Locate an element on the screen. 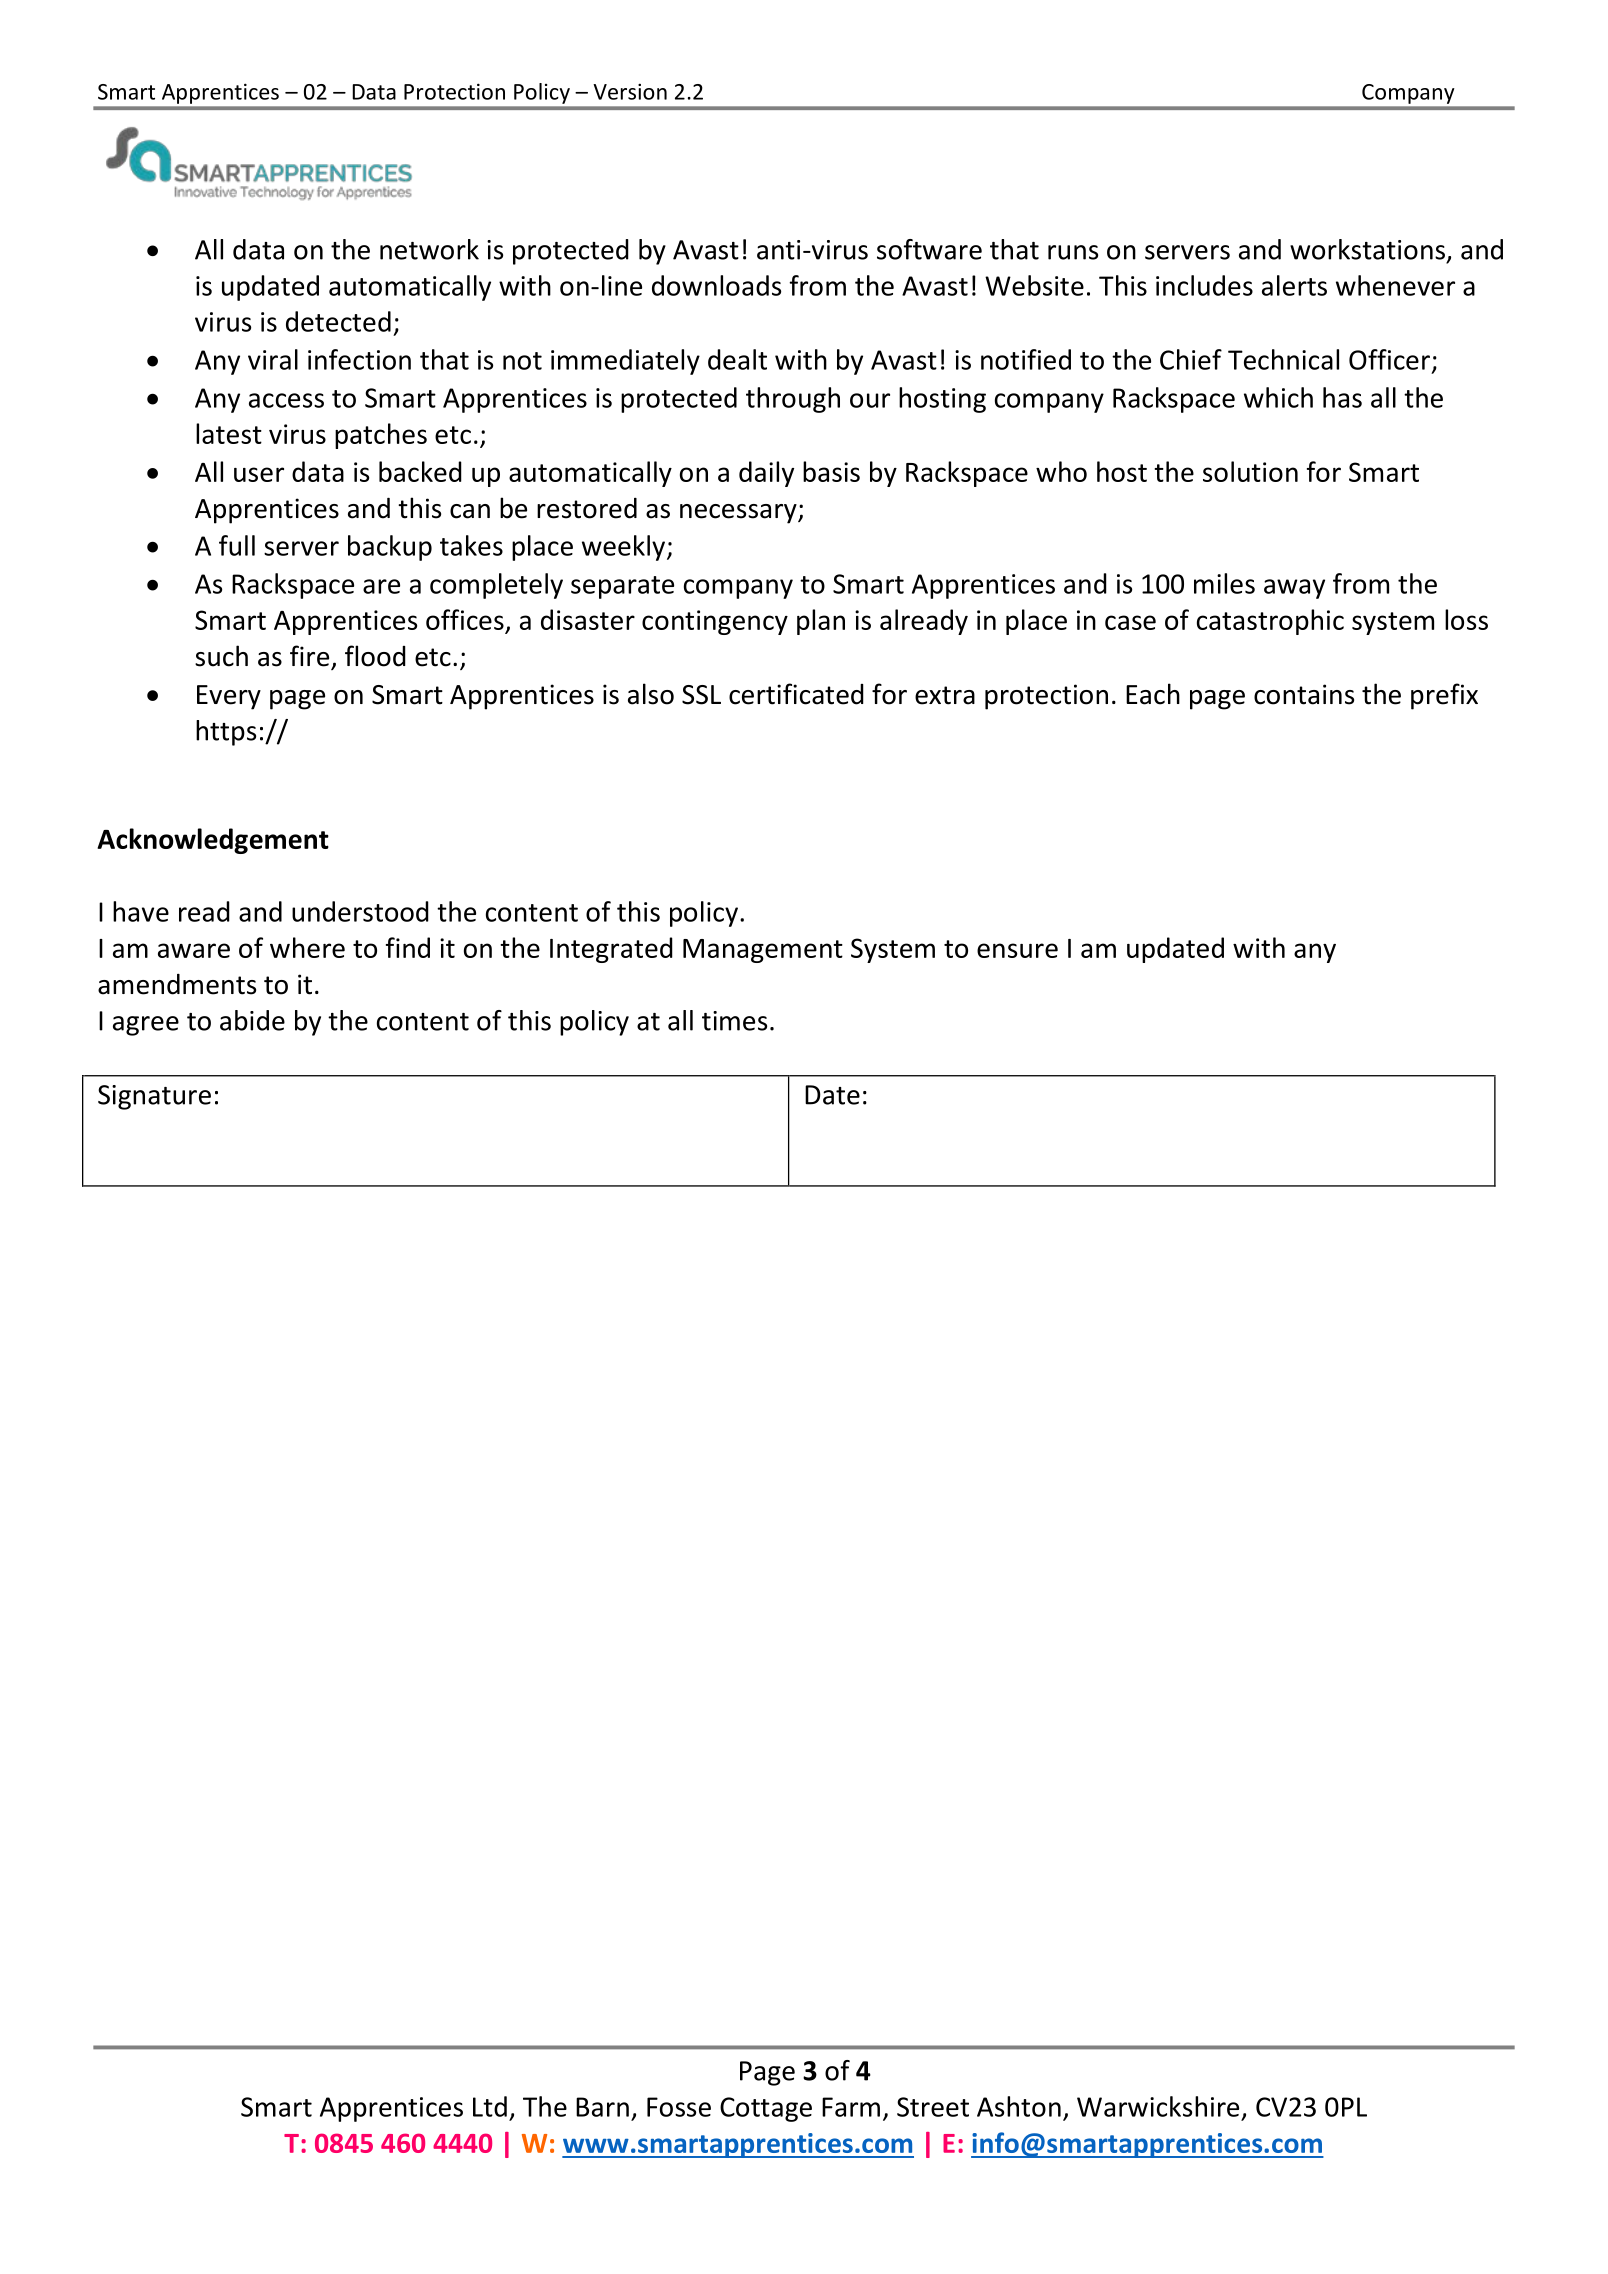  software is located at coordinates (929, 249).
